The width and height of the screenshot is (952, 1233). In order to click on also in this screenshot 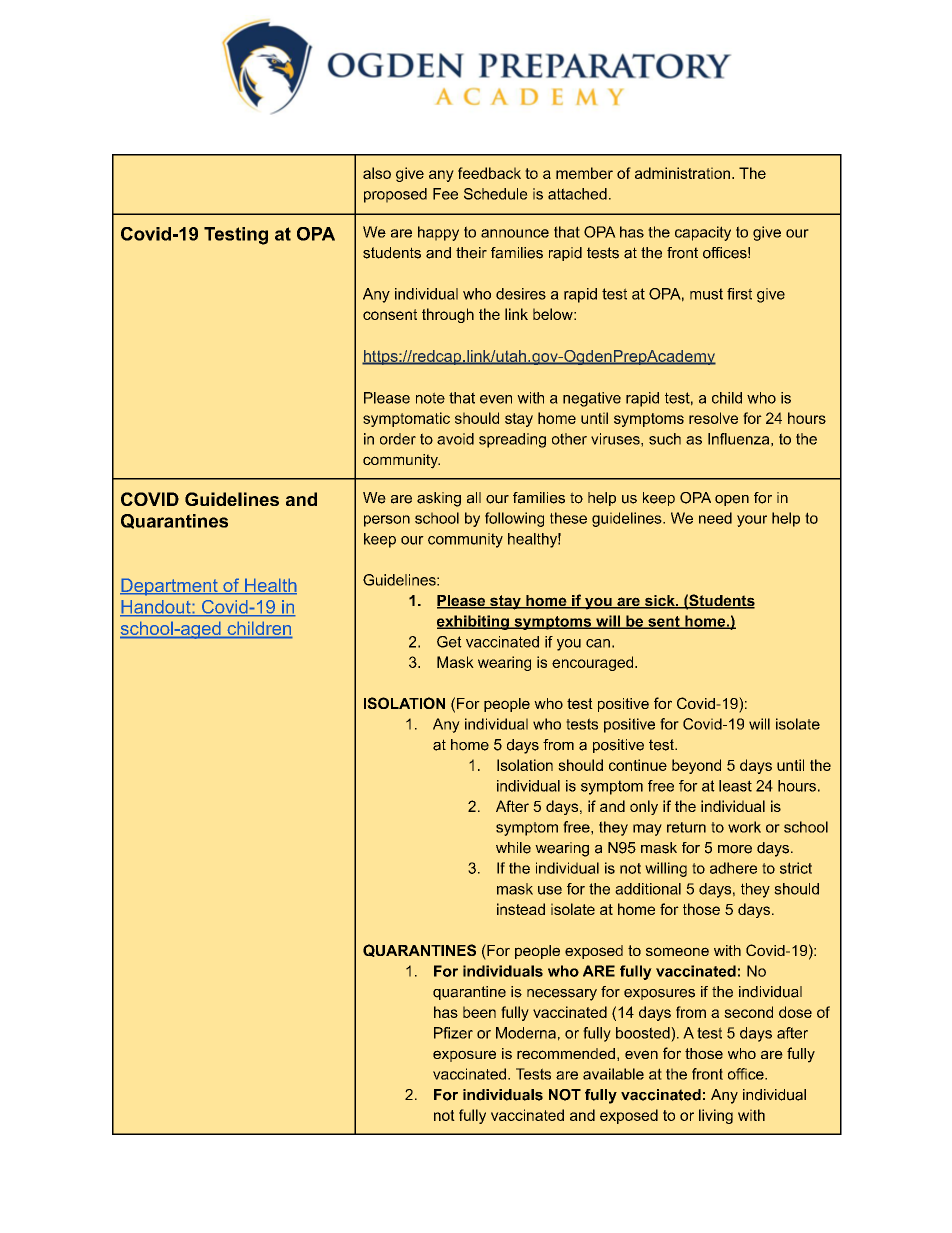, I will do `click(377, 173)`.
